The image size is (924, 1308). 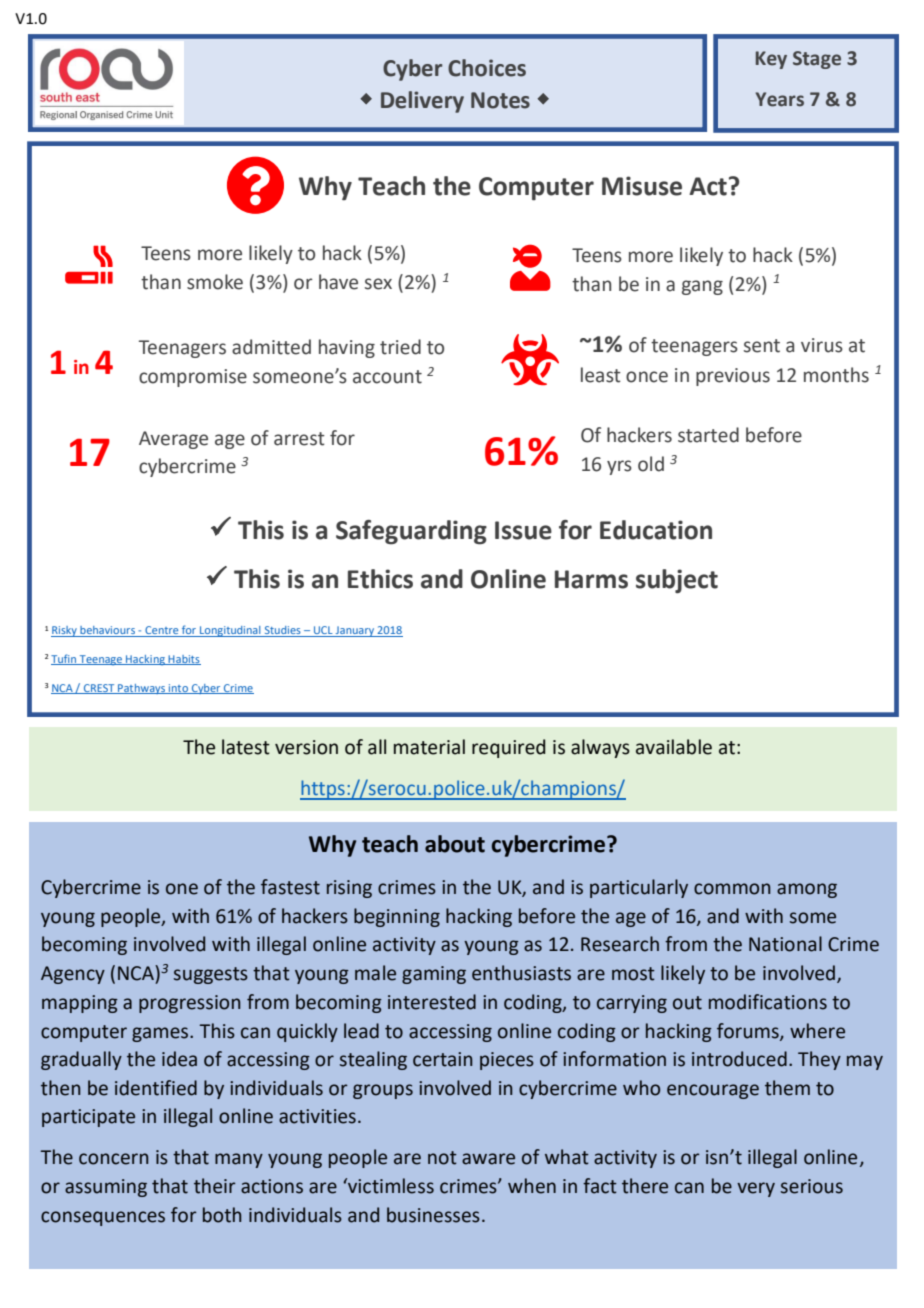 I want to click on assuming, so click(x=106, y=1188).
